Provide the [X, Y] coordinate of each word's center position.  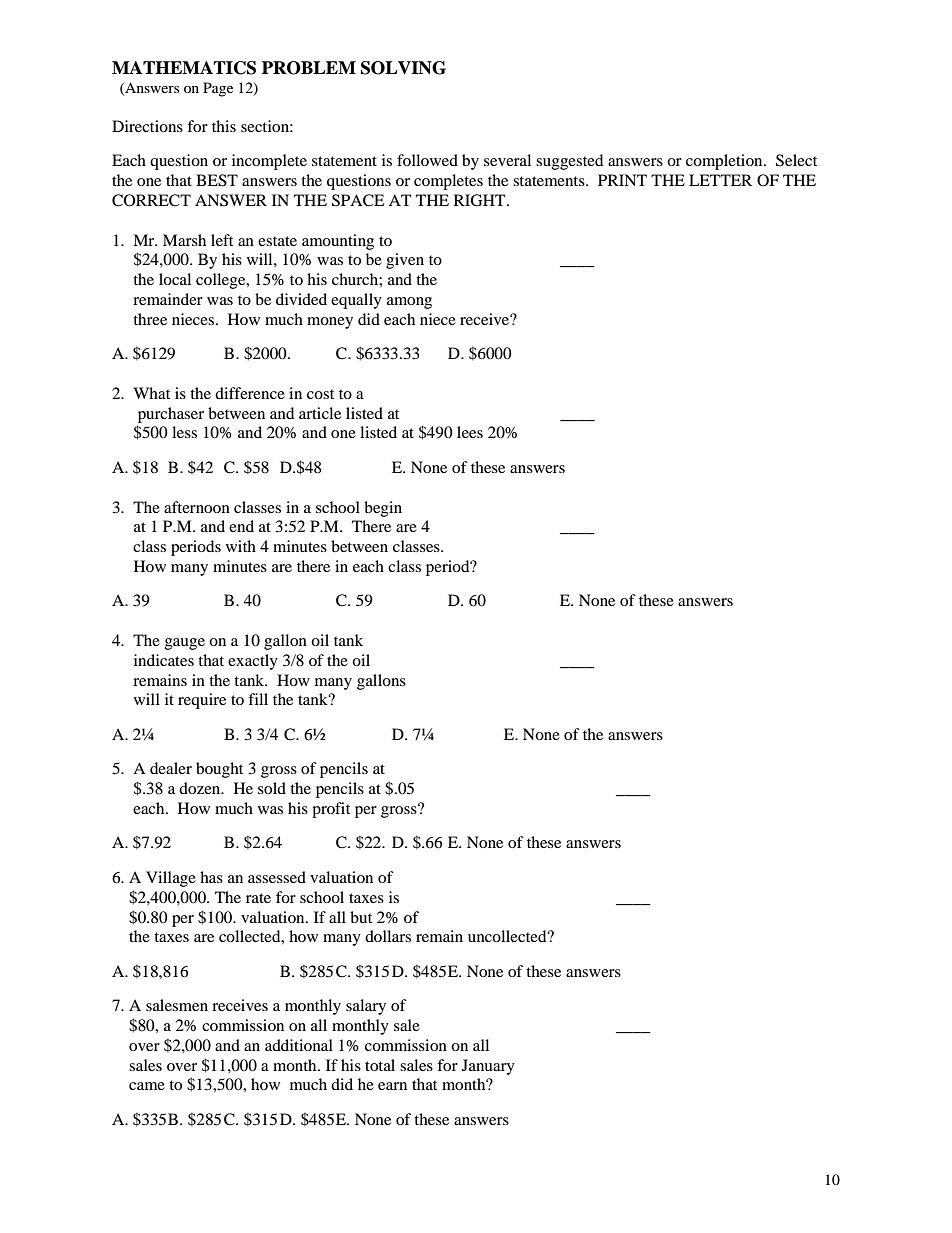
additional [299, 1045]
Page [218, 89]
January [488, 1067]
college [222, 281]
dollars [388, 936]
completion [725, 162]
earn [392, 1086]
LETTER [720, 180]
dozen [201, 788]
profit [331, 810]
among [409, 303]
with [241, 546]
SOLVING [403, 68]
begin [383, 509]
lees [470, 432]
